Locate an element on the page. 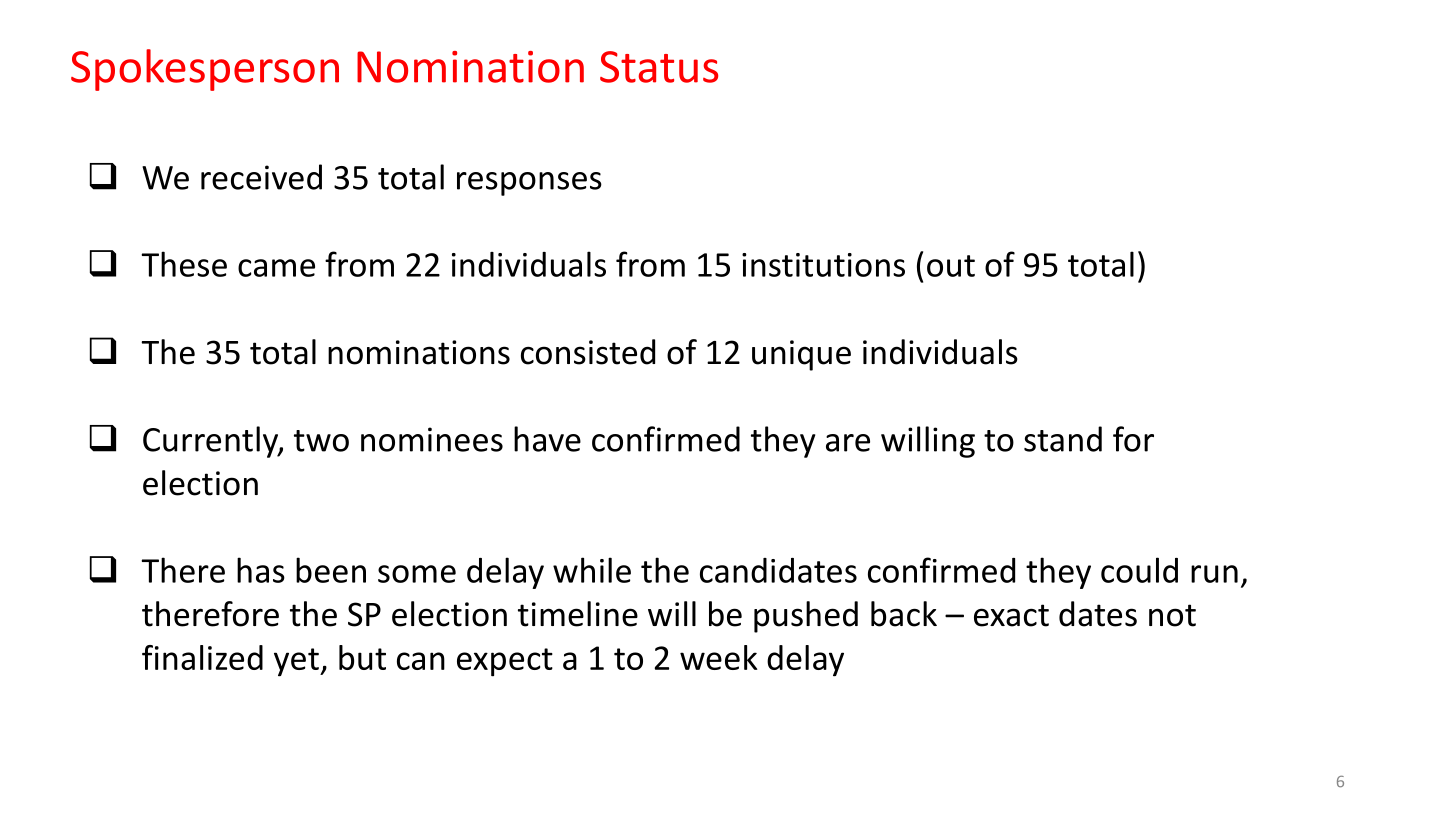 This document has width=1456, height=819. Status is located at coordinates (659, 67).
